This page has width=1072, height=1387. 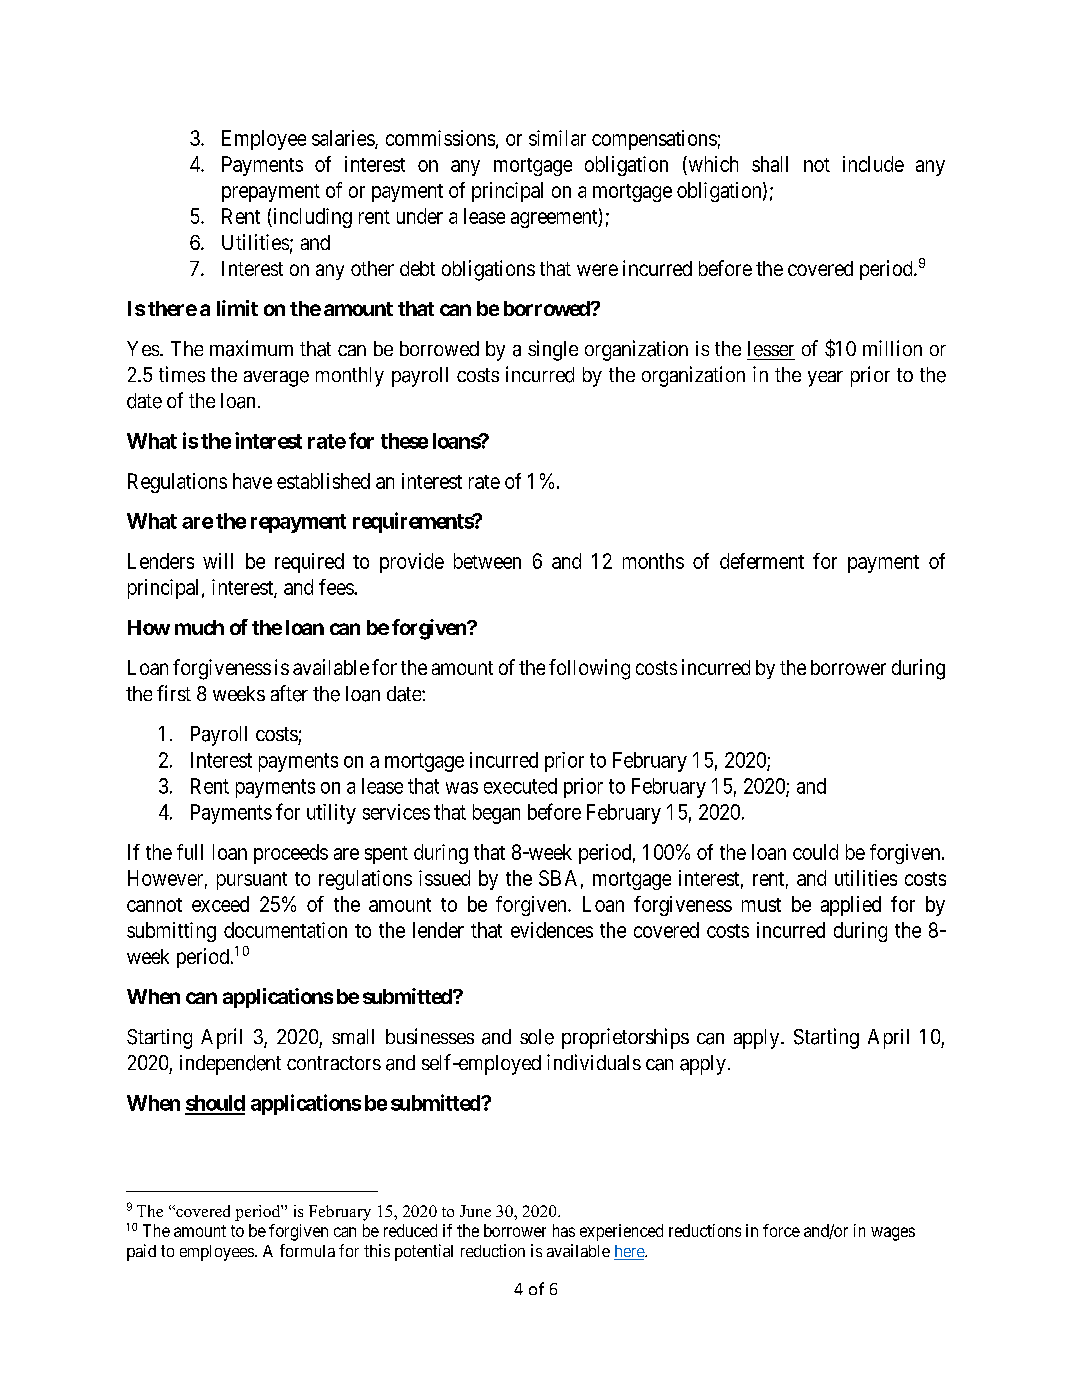 I want to click on pursuant, so click(x=252, y=881).
